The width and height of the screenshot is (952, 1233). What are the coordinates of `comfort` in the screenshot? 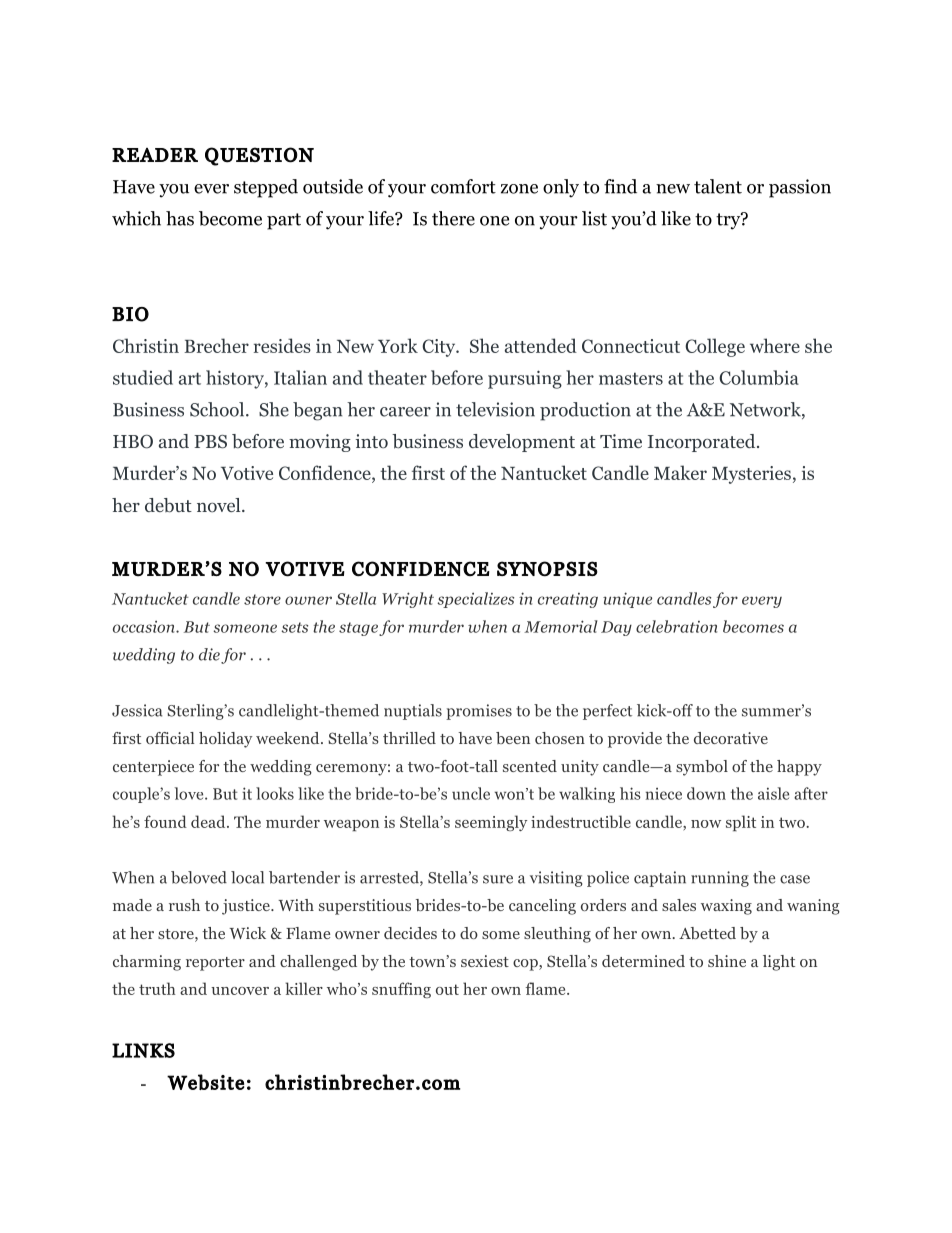 It's located at (463, 186).
